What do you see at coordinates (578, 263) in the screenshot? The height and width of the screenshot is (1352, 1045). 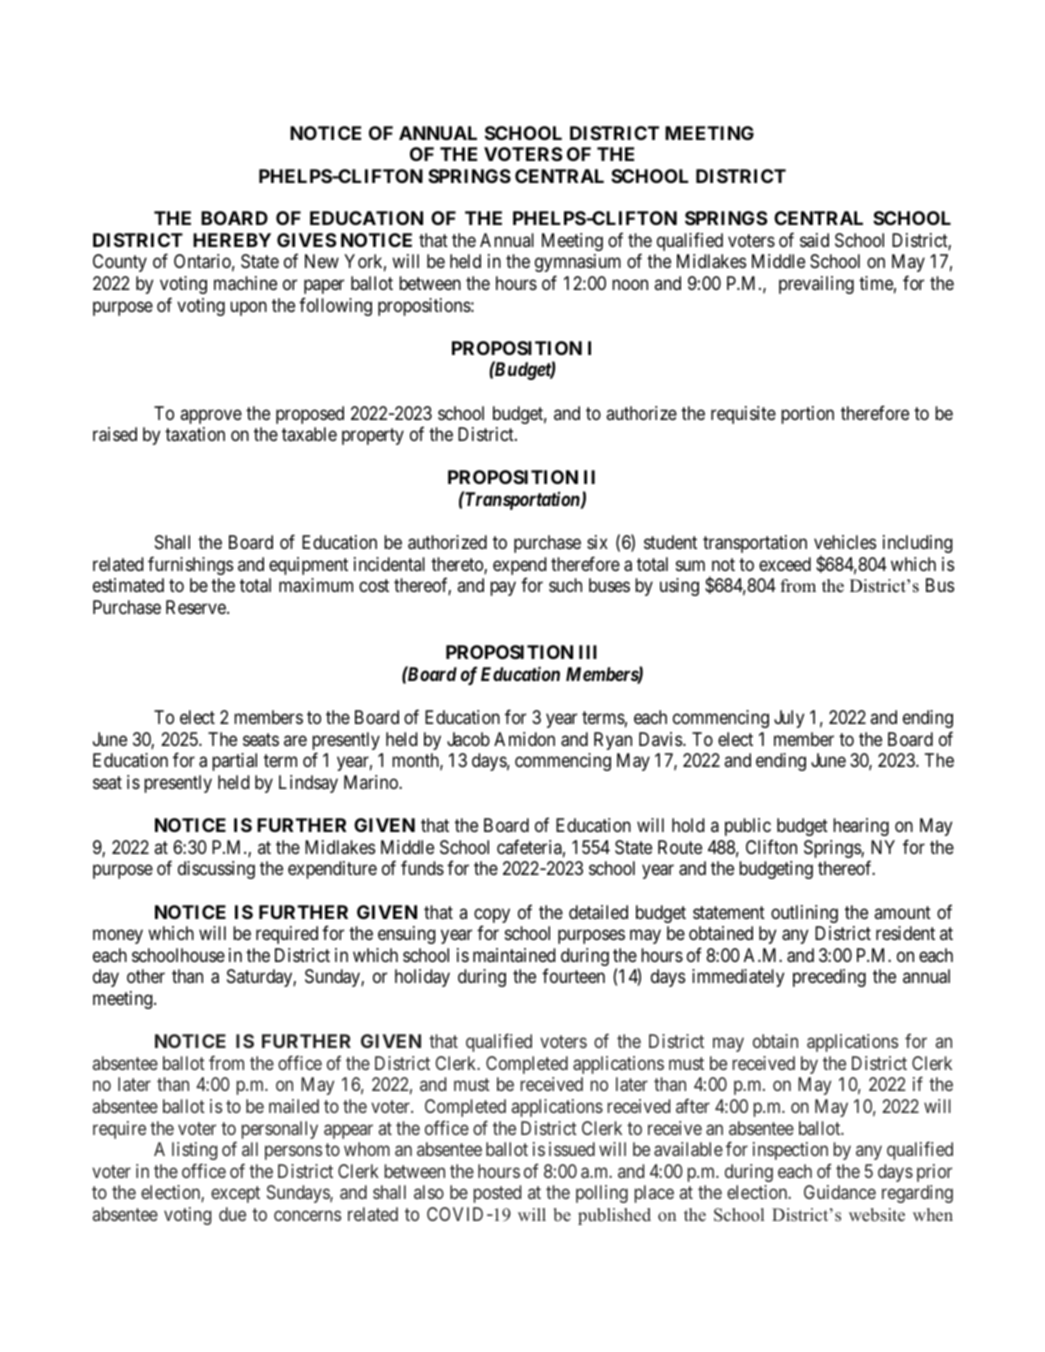 I see `gymnasium` at bounding box center [578, 263].
